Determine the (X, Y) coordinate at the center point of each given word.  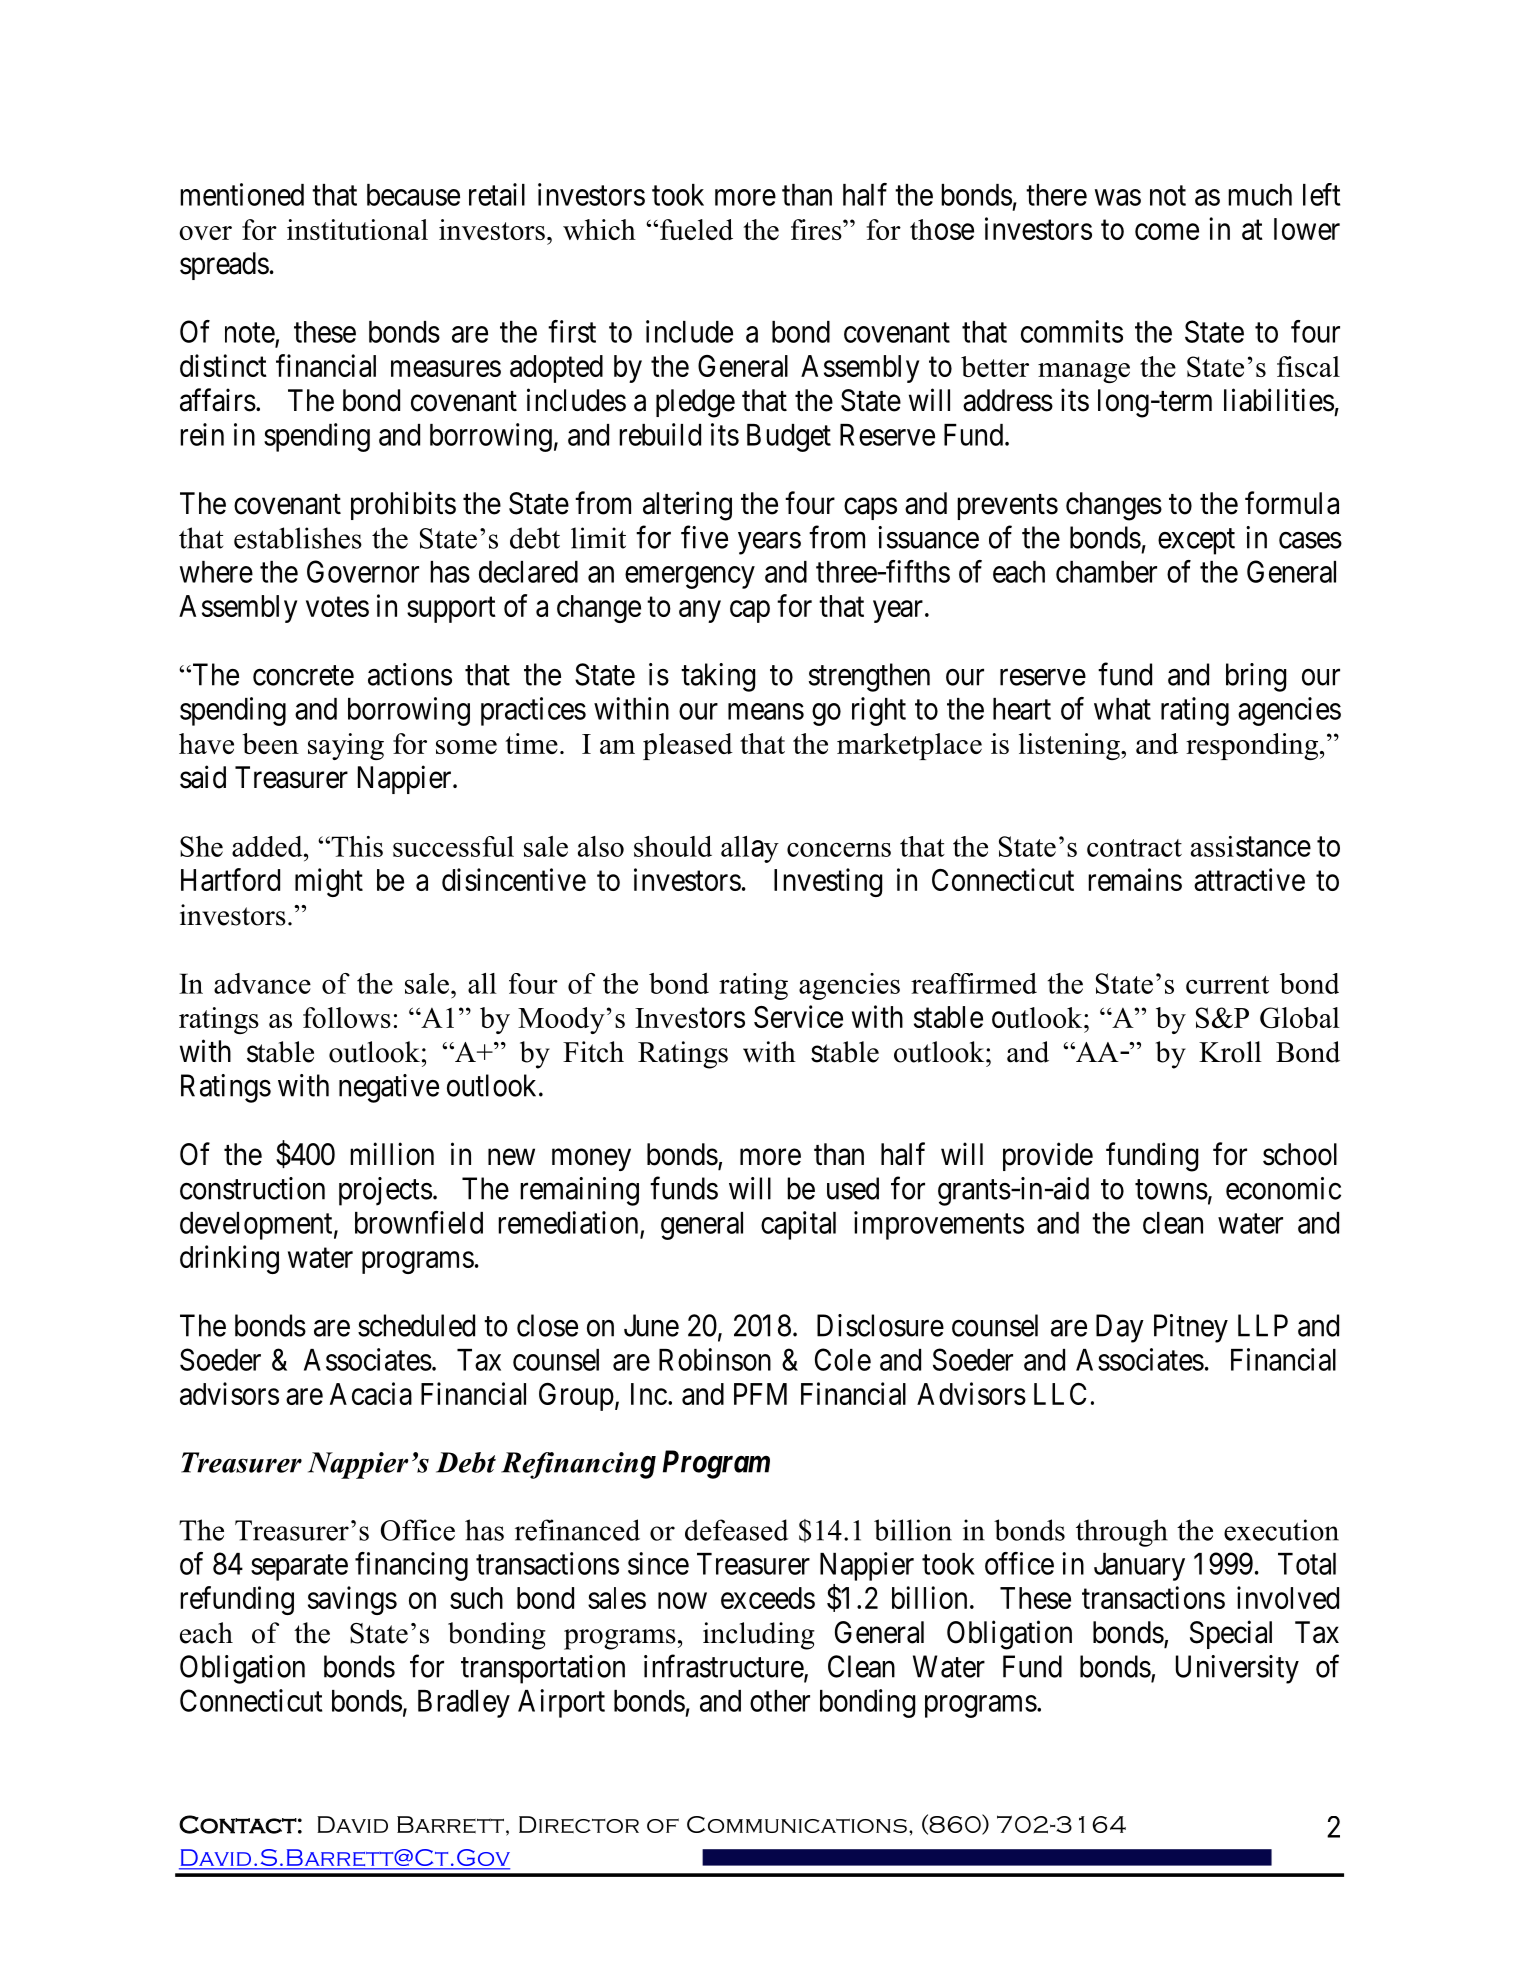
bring (1256, 677)
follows (347, 1017)
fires (817, 229)
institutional (357, 229)
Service (798, 1016)
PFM (760, 1394)
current (1227, 985)
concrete (303, 676)
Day (1120, 1328)
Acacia (371, 1393)
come (1167, 232)
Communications (797, 1824)
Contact (238, 1824)
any (700, 611)
